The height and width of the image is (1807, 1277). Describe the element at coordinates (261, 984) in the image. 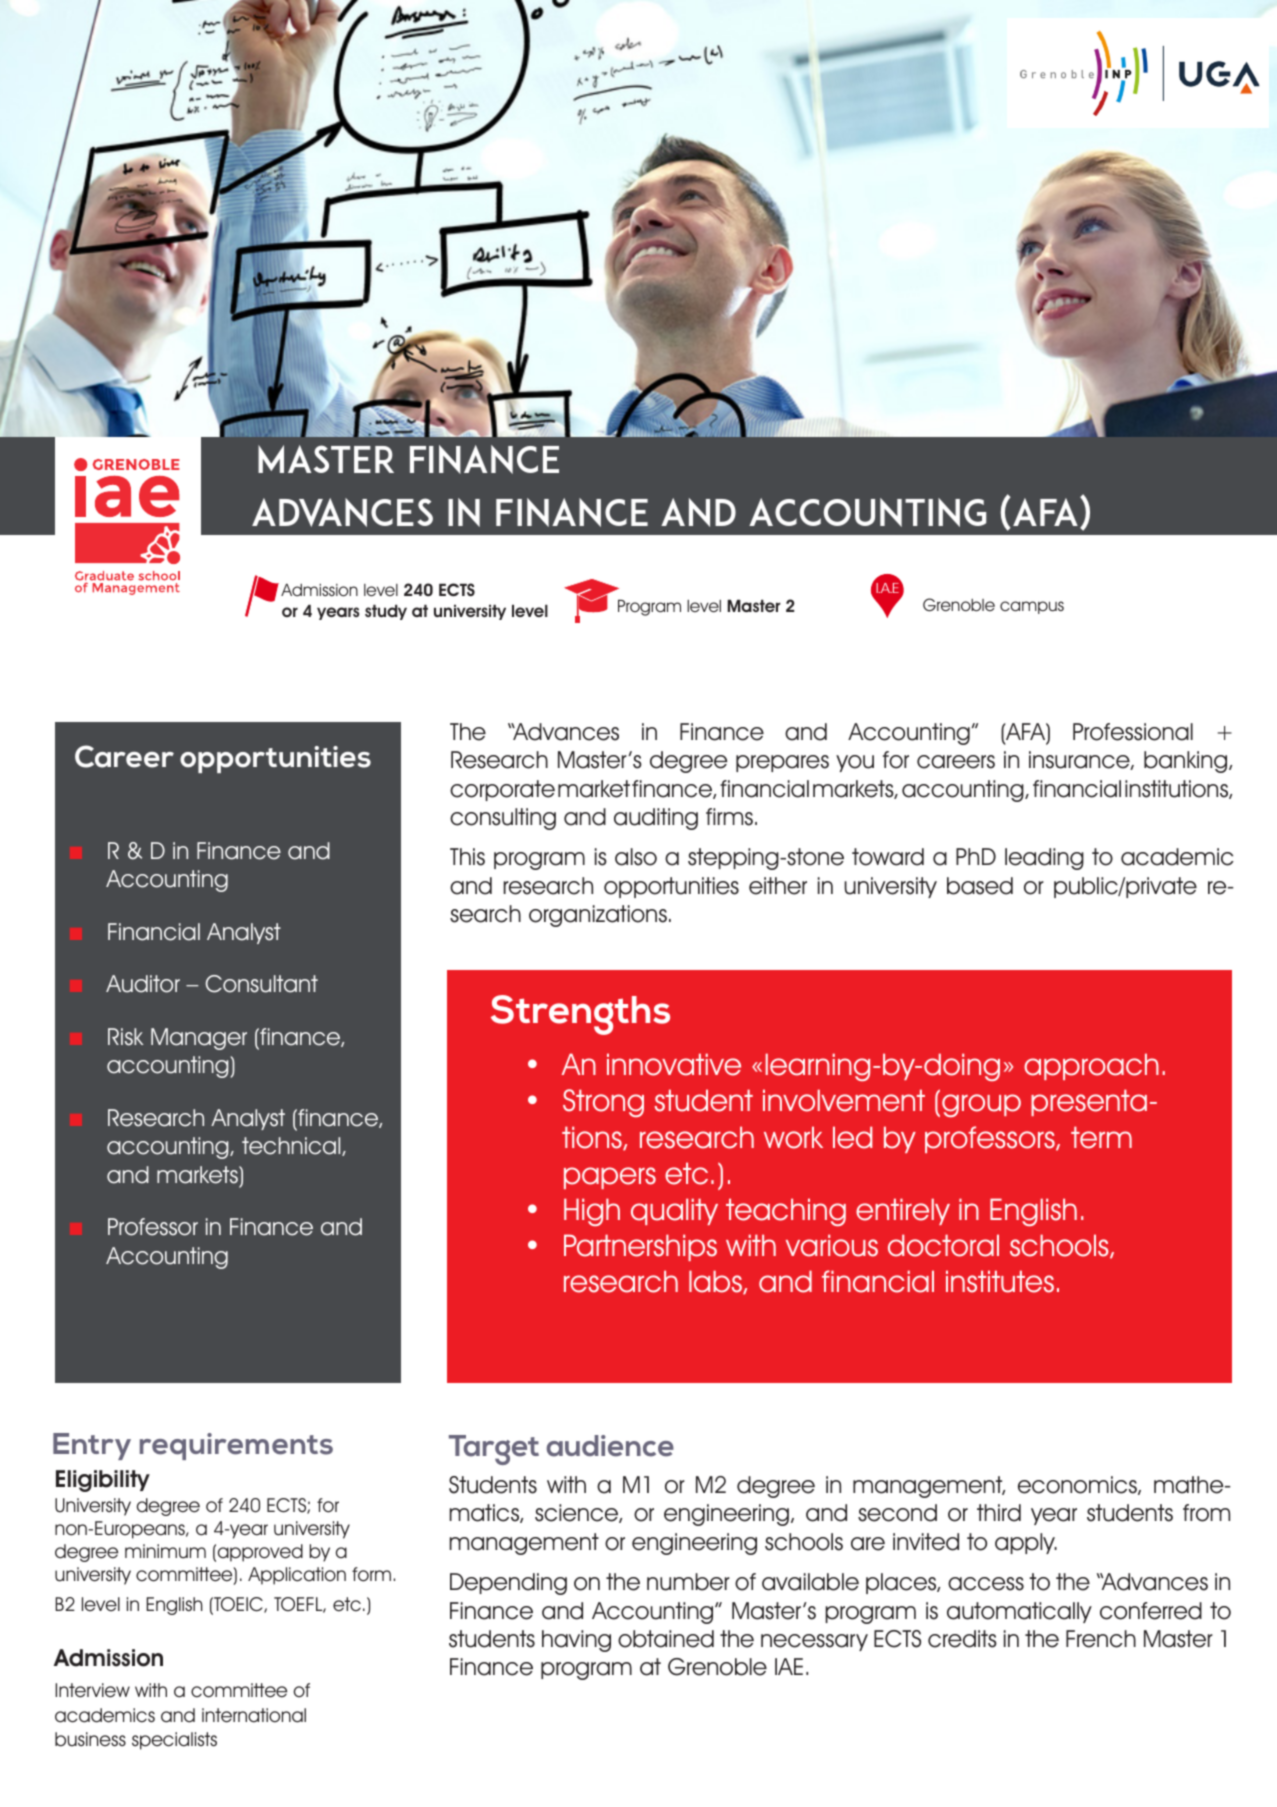

I see `Consultant` at that location.
